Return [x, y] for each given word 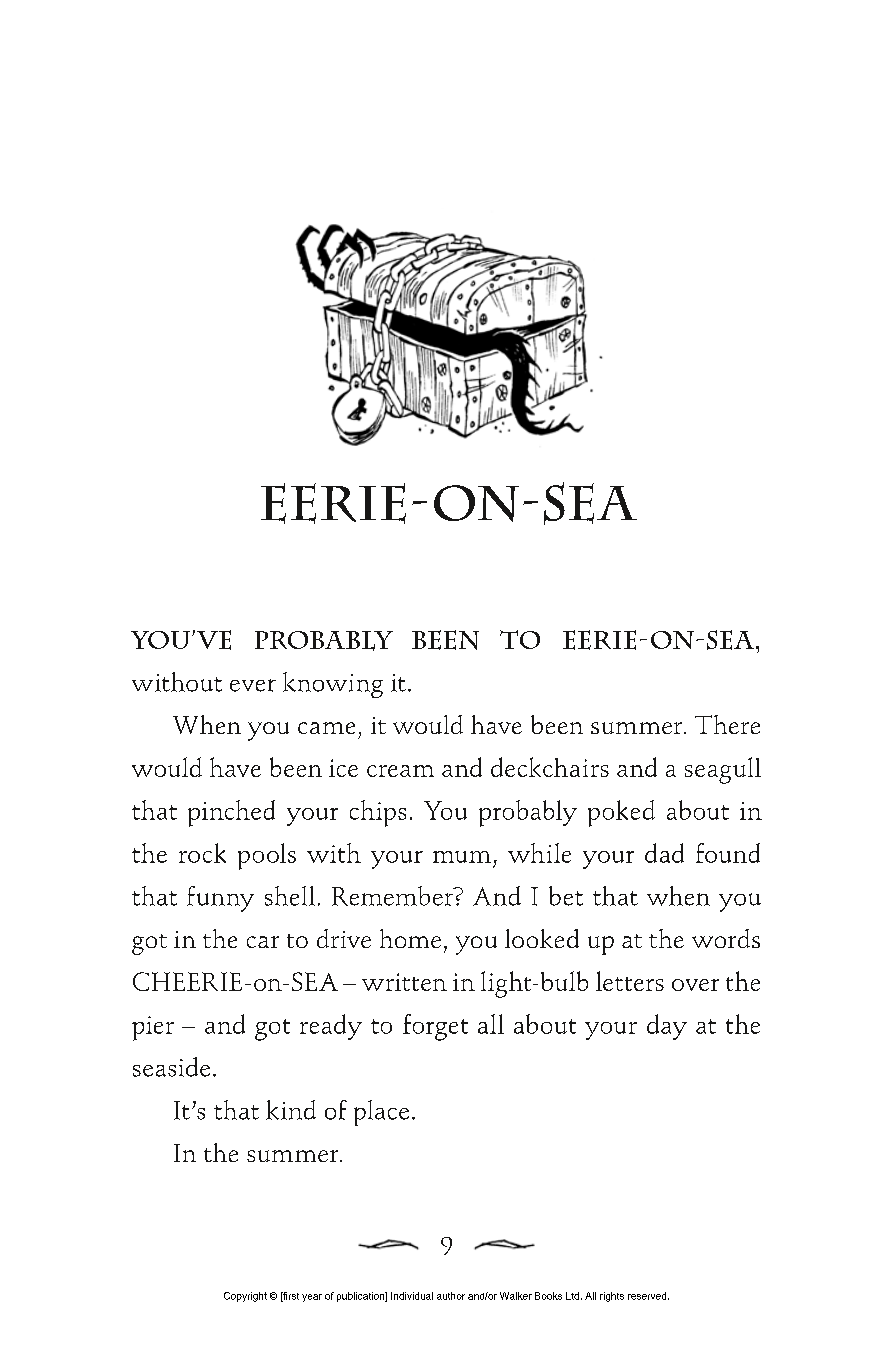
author [451, 1296]
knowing [333, 685]
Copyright [245, 1297]
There [727, 724]
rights [612, 1297]
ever [253, 685]
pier [153, 1028]
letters [630, 981]
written [404, 982]
